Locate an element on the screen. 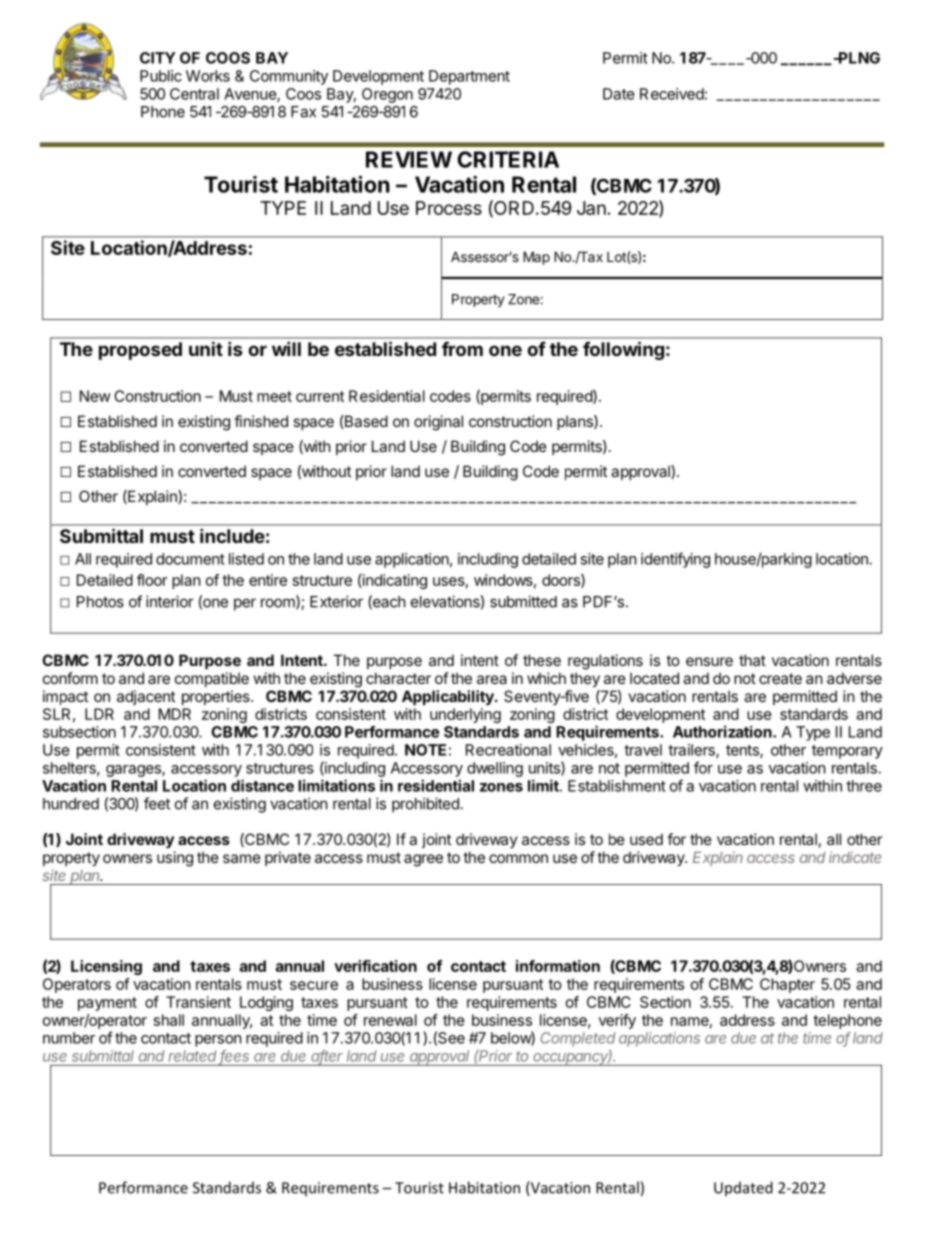  Public is located at coordinates (161, 76).
